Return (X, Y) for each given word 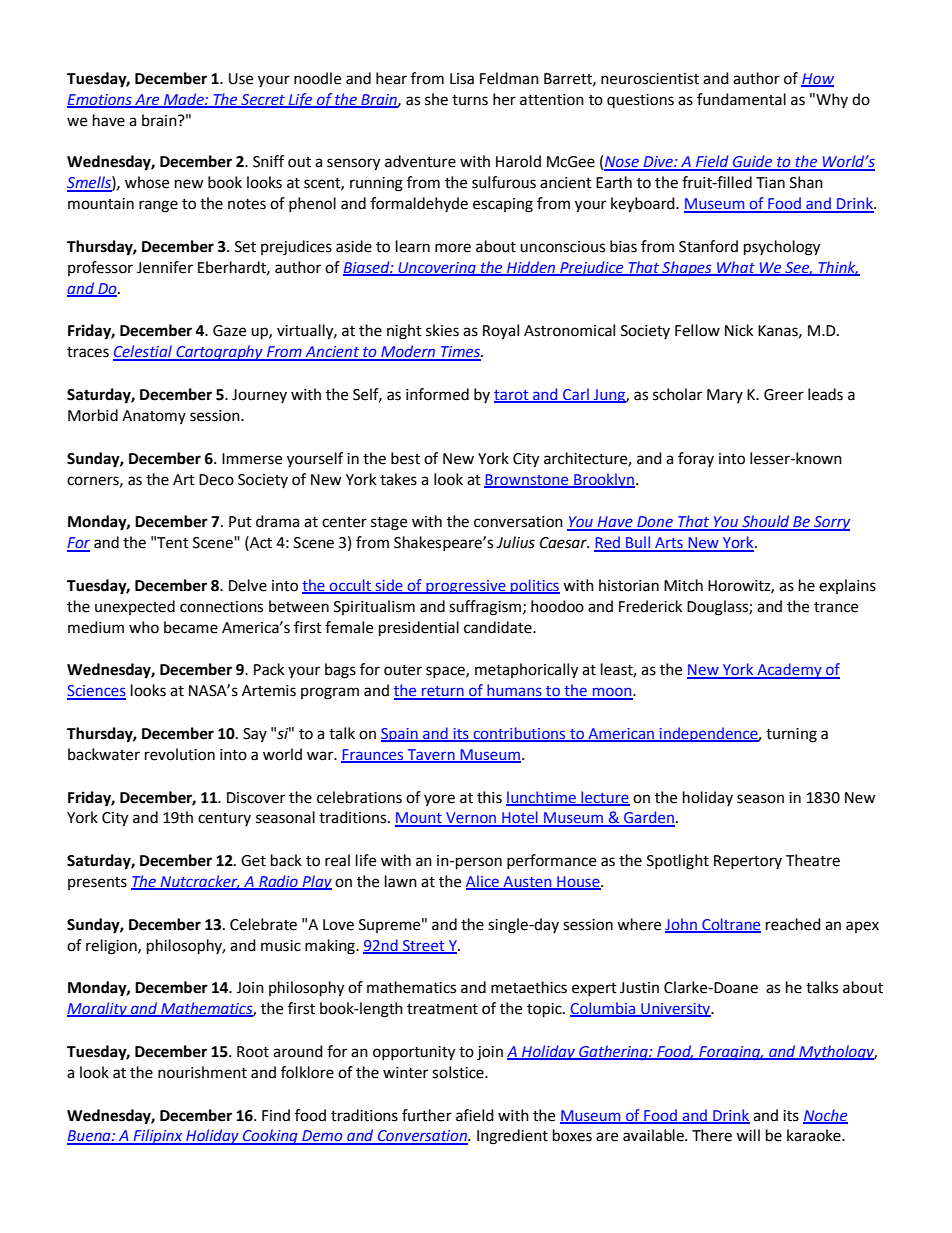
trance (836, 607)
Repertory (748, 862)
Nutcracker (199, 882)
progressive (466, 587)
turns (470, 100)
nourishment (202, 1072)
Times (461, 353)
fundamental (741, 99)
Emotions (100, 100)
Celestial (144, 352)
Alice (483, 882)
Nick (739, 330)
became (191, 627)
